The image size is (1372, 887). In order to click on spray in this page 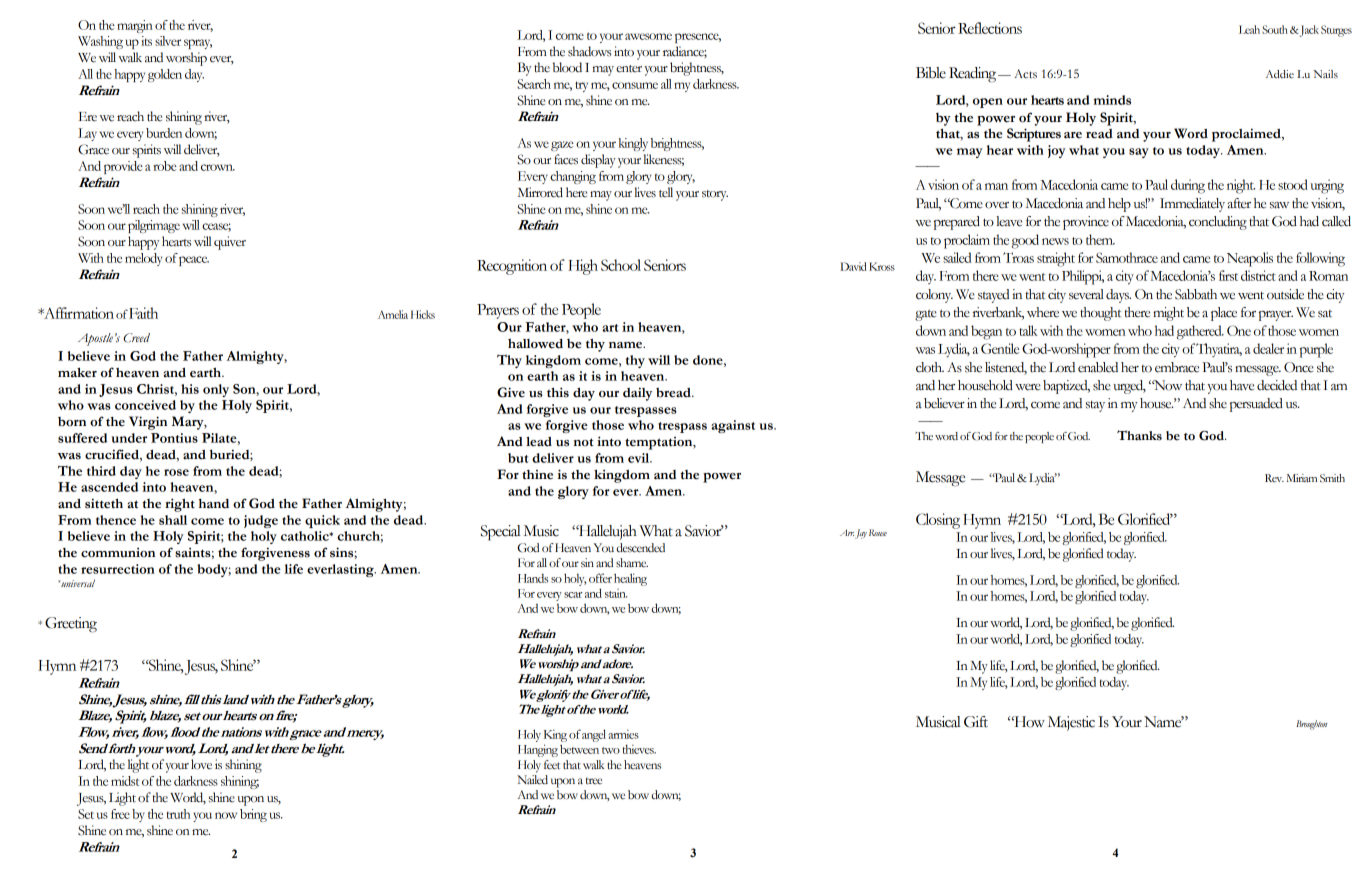, I will do `click(198, 44)`.
